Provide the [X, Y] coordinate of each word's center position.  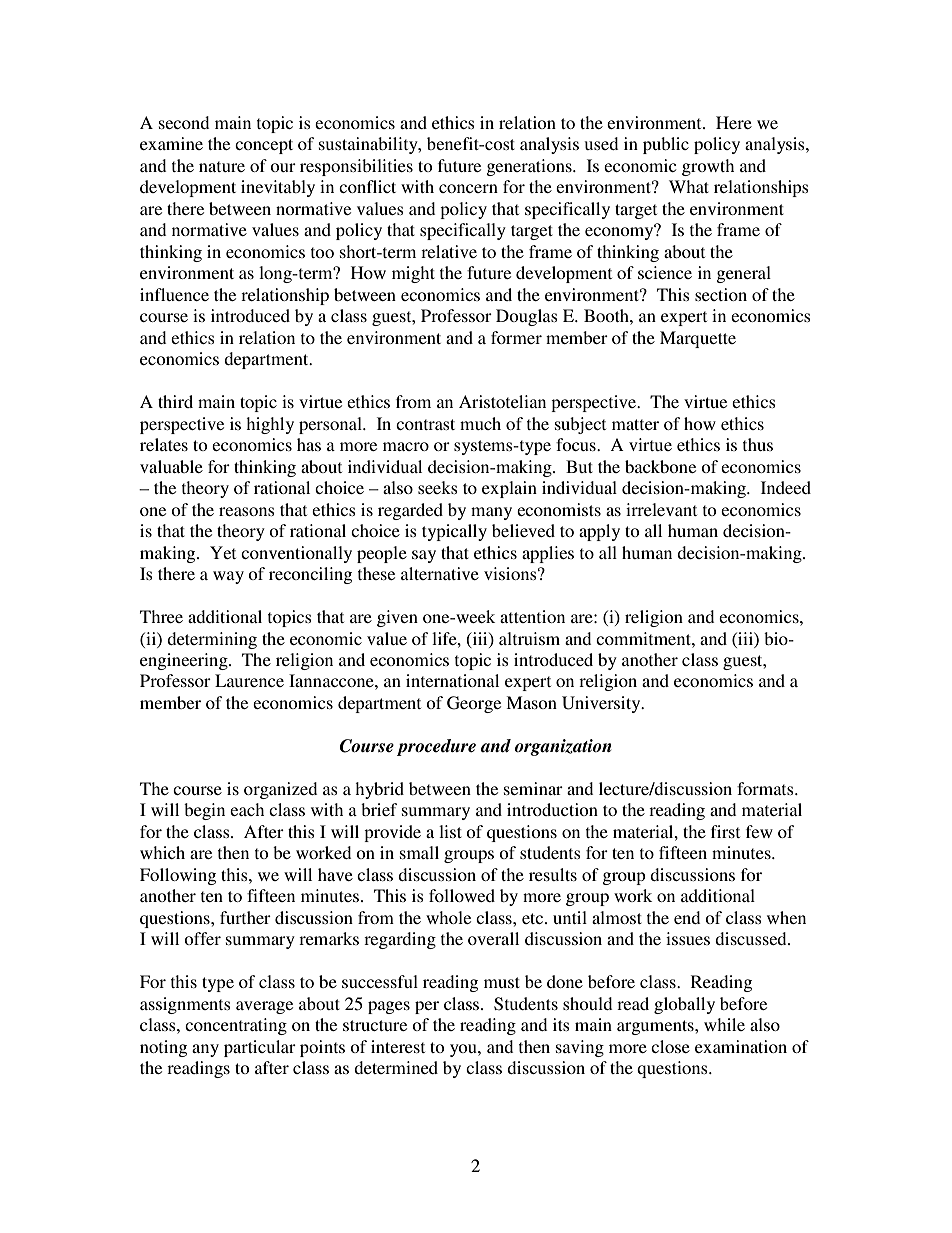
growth [708, 167]
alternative [440, 573]
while [724, 1024]
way [228, 577]
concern [468, 188]
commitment [644, 638]
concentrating [236, 1026]
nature [222, 166]
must [502, 982]
